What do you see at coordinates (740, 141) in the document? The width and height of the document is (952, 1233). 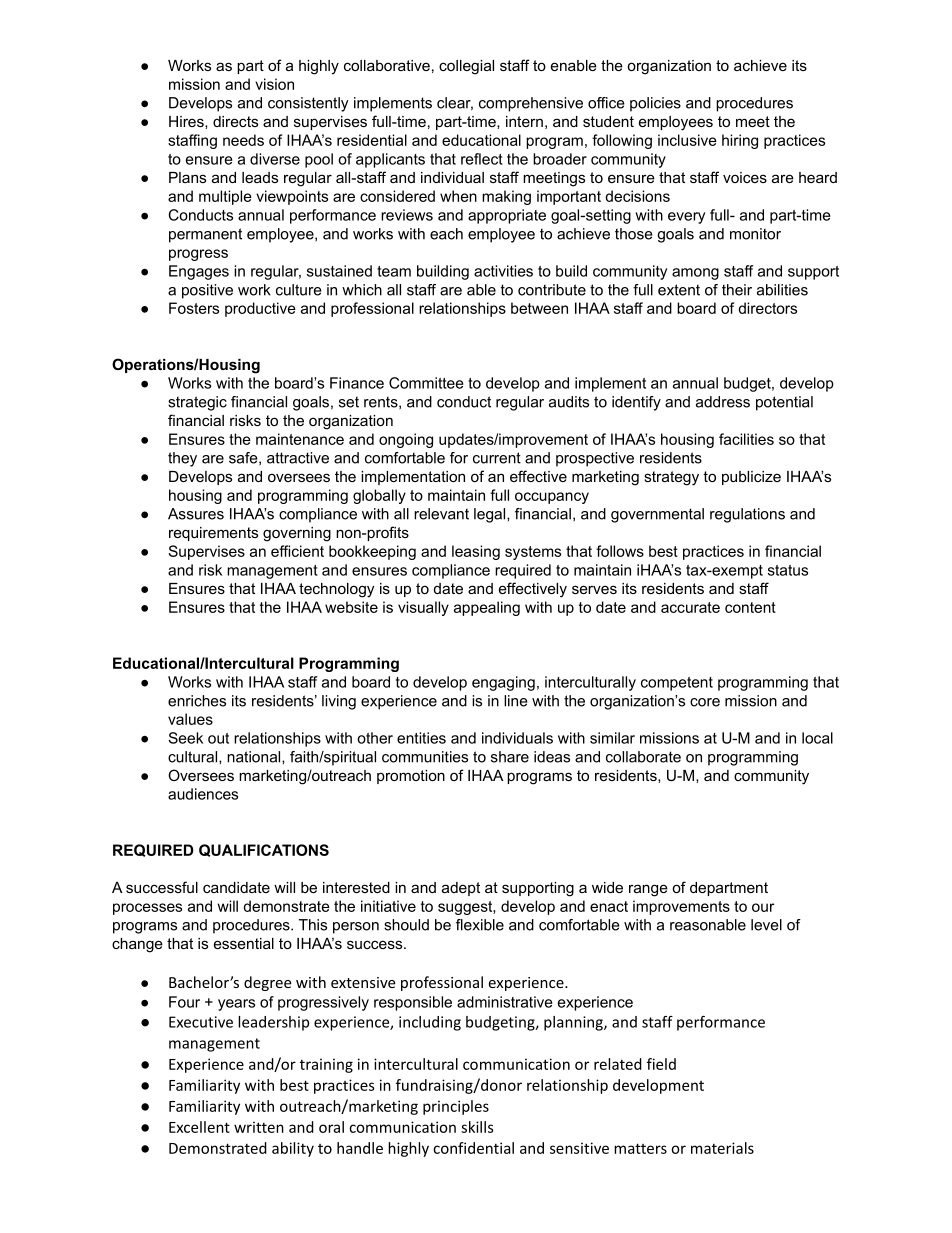 I see `hiring` at bounding box center [740, 141].
